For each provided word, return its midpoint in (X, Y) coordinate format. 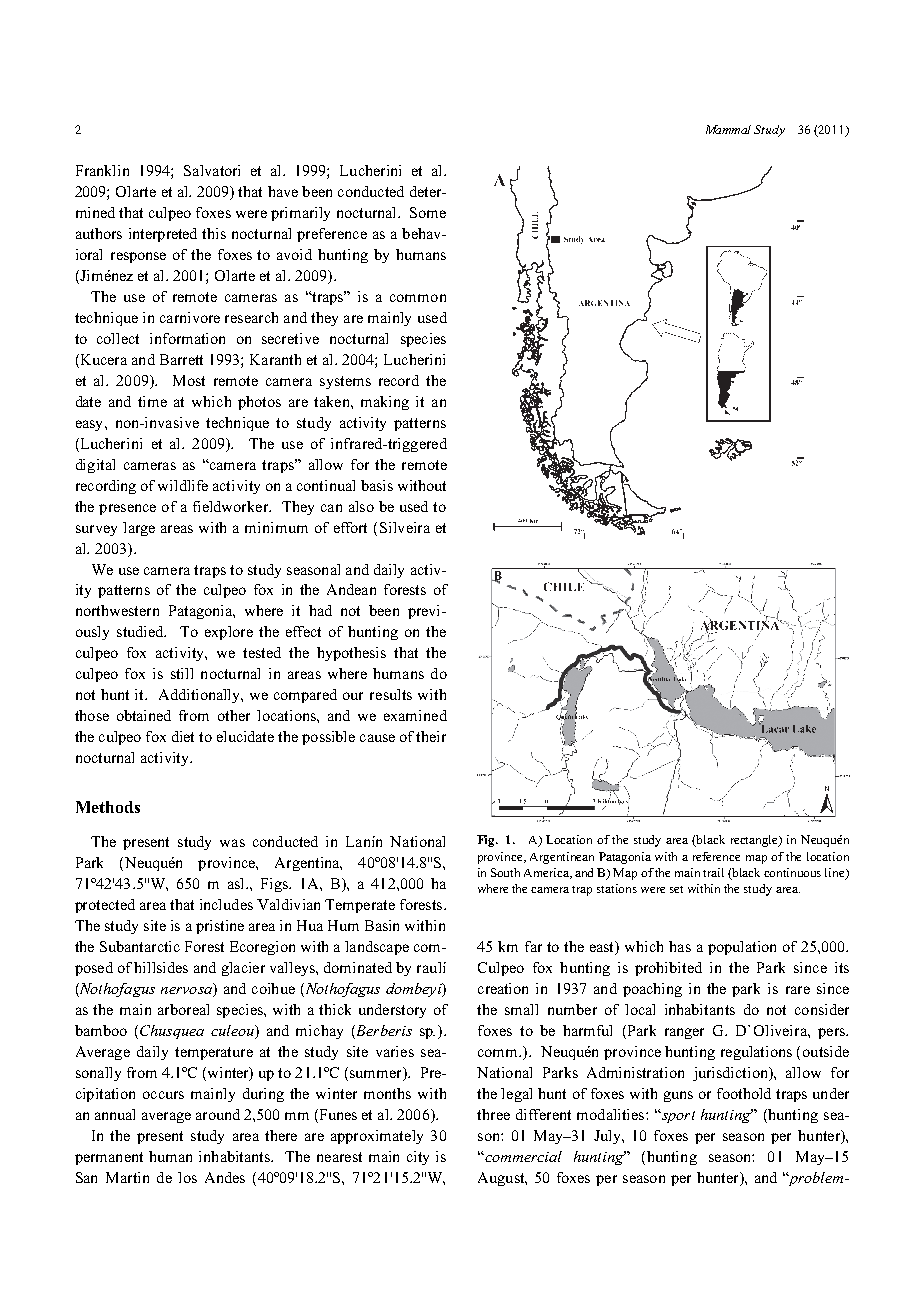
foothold (744, 1093)
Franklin (102, 170)
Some (428, 212)
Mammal (728, 129)
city (418, 1158)
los (187, 1177)
